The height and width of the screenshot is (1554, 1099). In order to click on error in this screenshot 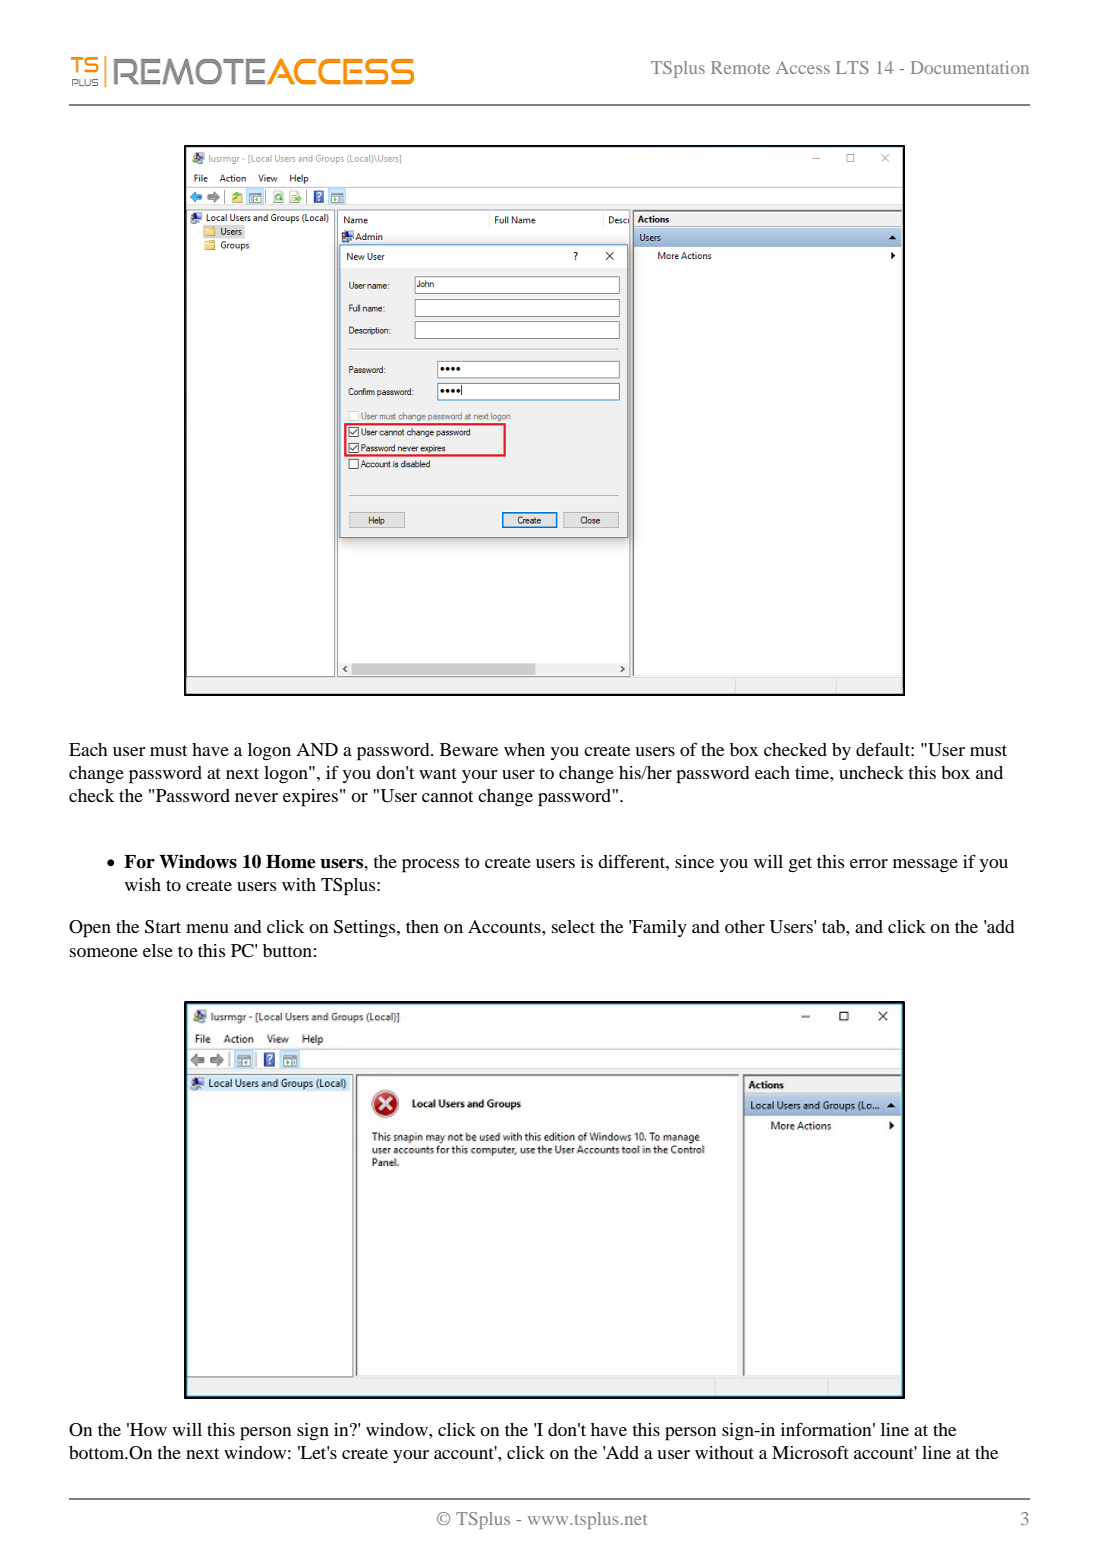, I will do `click(869, 863)`.
